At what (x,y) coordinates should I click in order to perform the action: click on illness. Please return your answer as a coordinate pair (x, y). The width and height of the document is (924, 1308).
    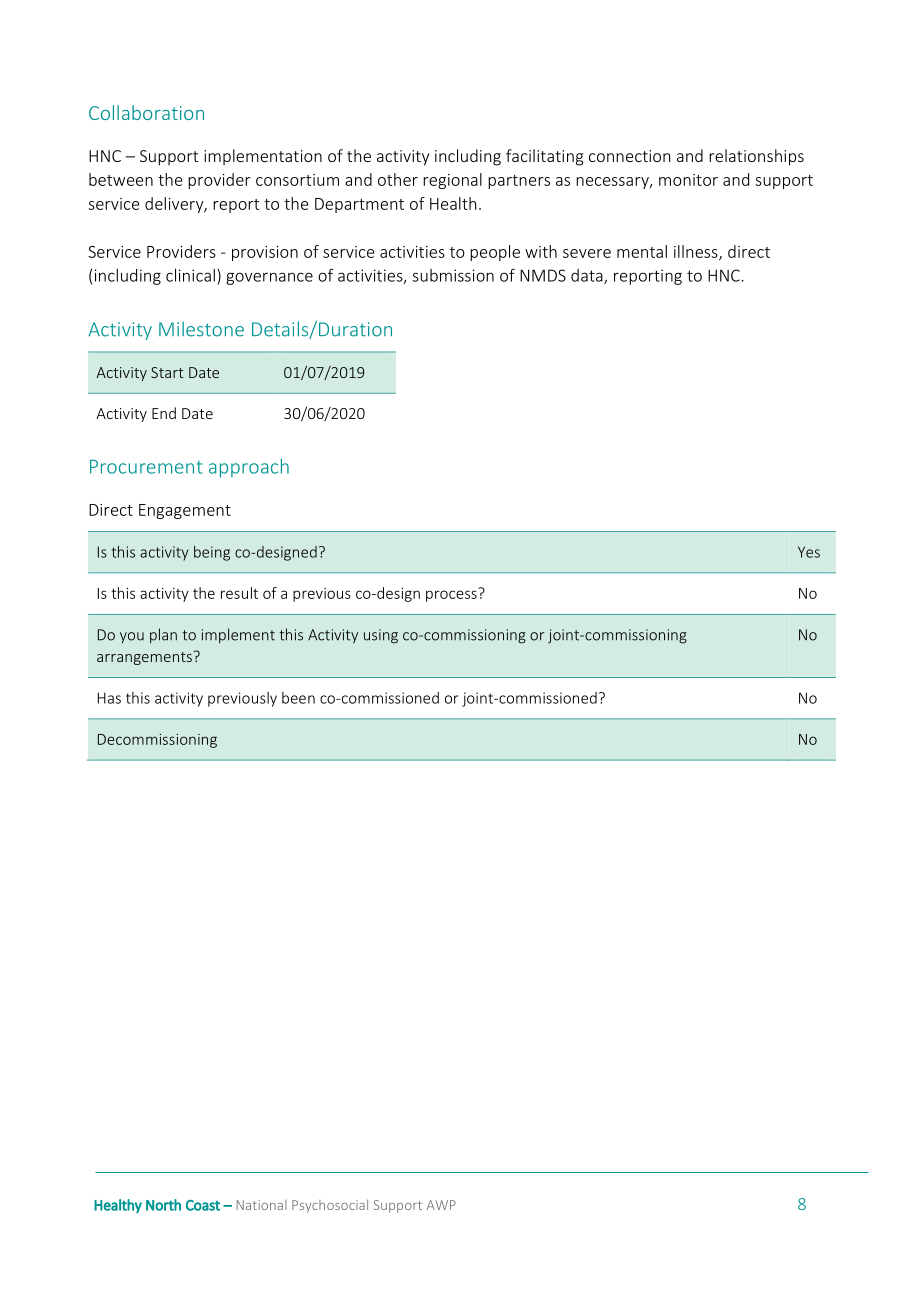
    Looking at the image, I should click on (697, 252).
